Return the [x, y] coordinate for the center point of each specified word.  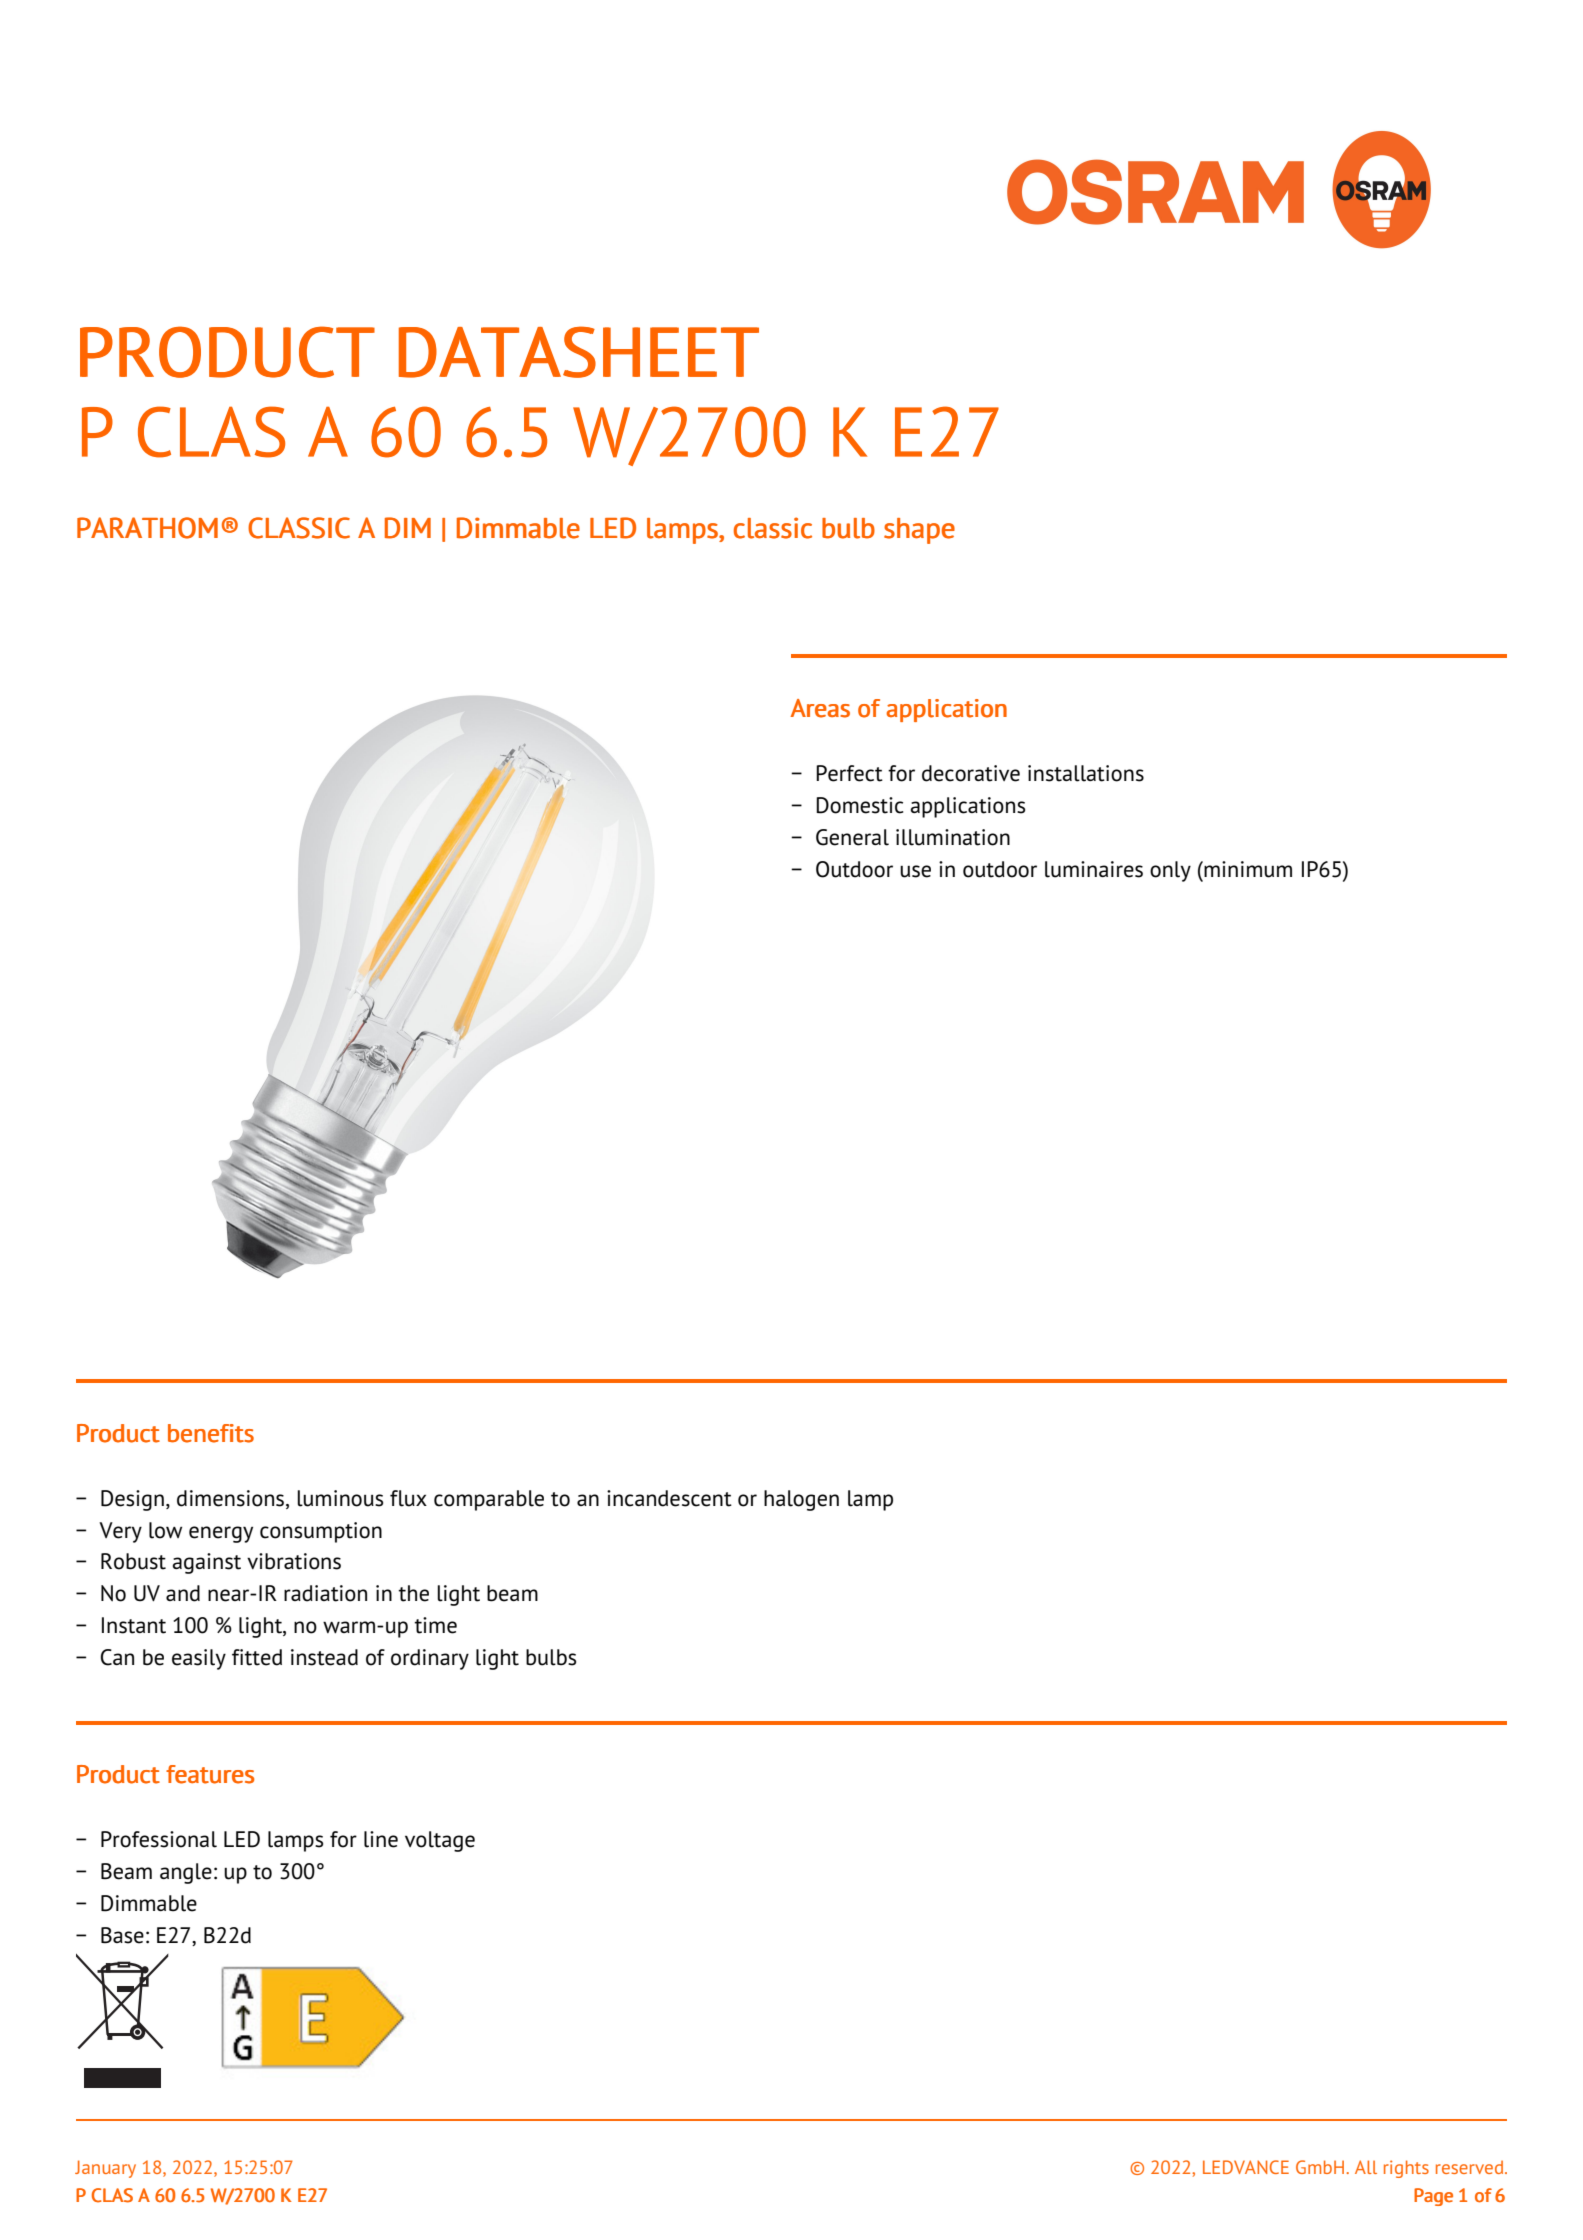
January [105, 2169]
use [915, 871]
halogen [801, 1500]
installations [1086, 773]
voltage [440, 1841]
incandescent [669, 1498]
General [852, 837]
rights [1406, 2169]
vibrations [294, 1561]
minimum [1247, 869]
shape [919, 531]
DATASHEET [579, 352]
